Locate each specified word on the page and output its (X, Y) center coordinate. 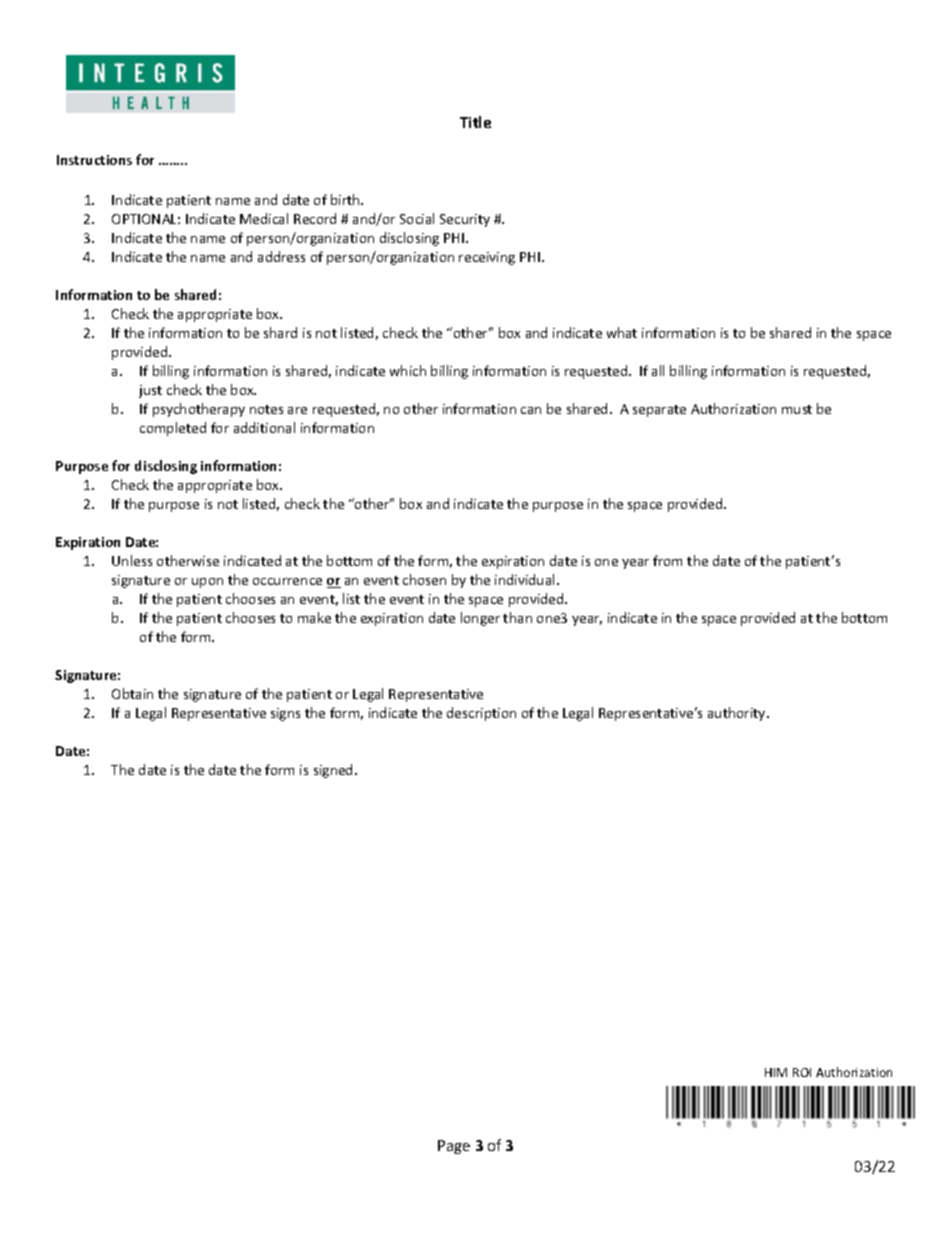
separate (659, 411)
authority (738, 714)
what (622, 332)
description (481, 714)
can (531, 410)
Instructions (94, 160)
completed (173, 429)
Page (454, 1147)
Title (475, 122)
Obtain (132, 693)
